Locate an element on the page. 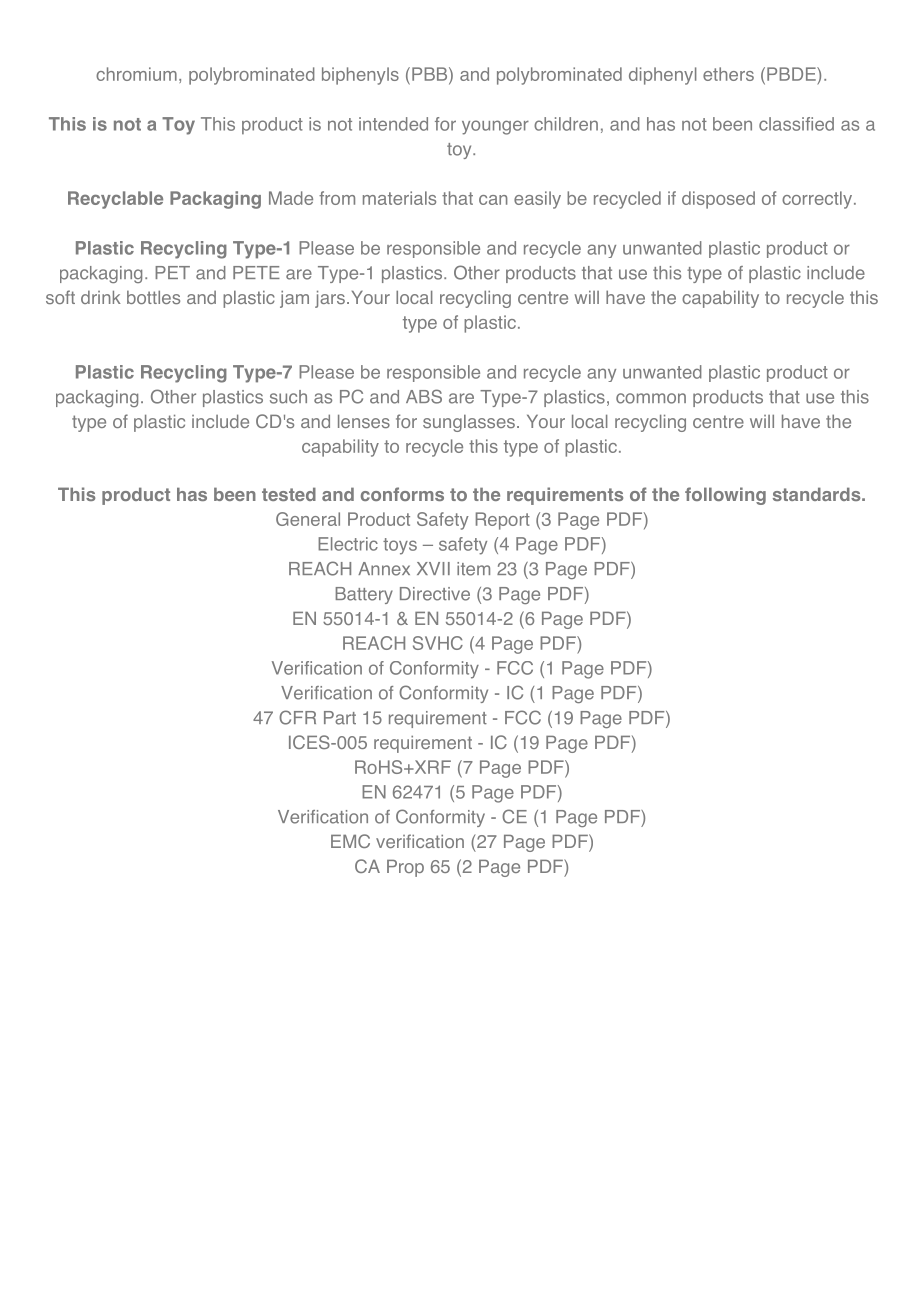 The width and height of the page is (924, 1308). CFR is located at coordinates (297, 717).
